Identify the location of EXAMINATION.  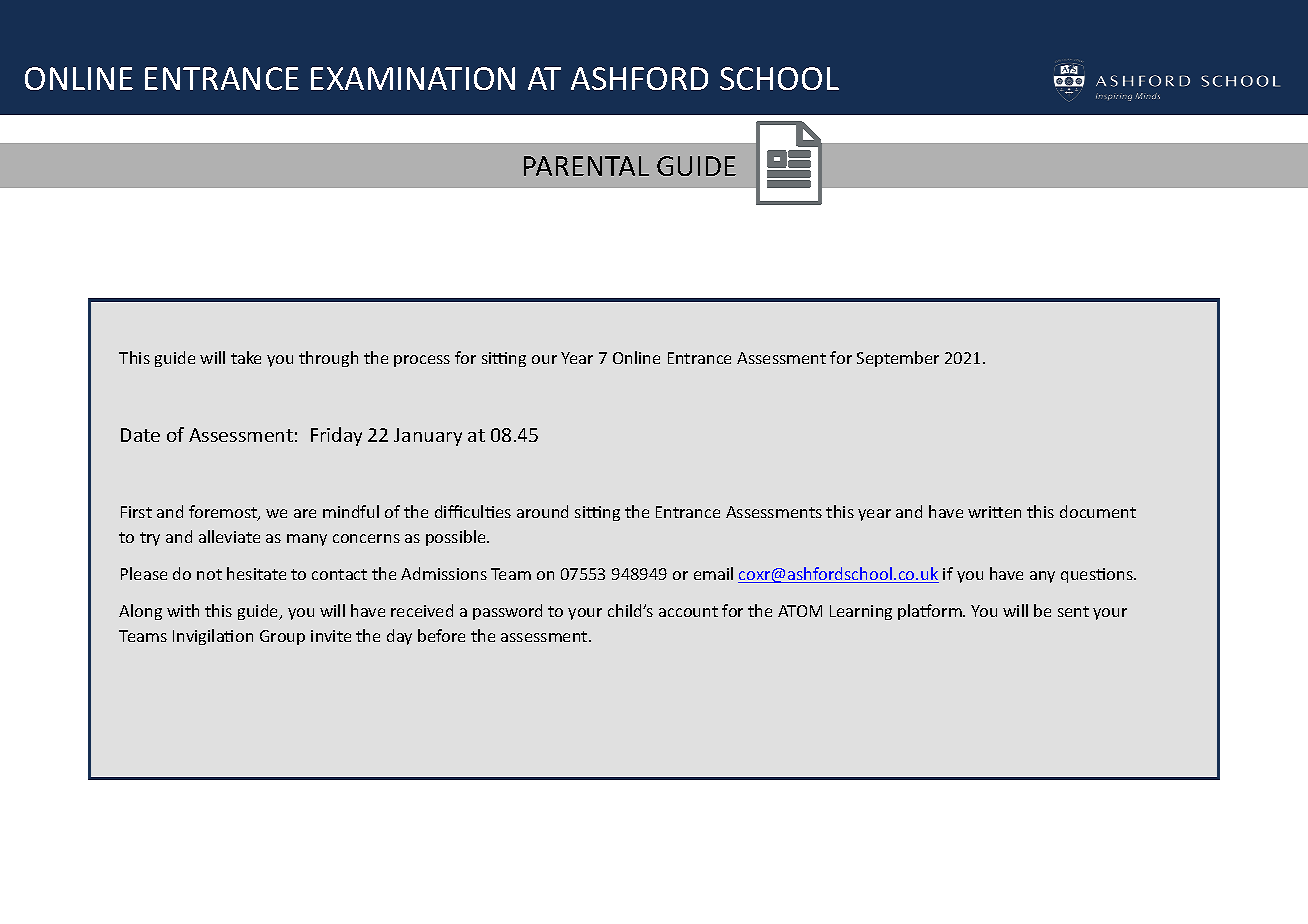
(413, 78).
